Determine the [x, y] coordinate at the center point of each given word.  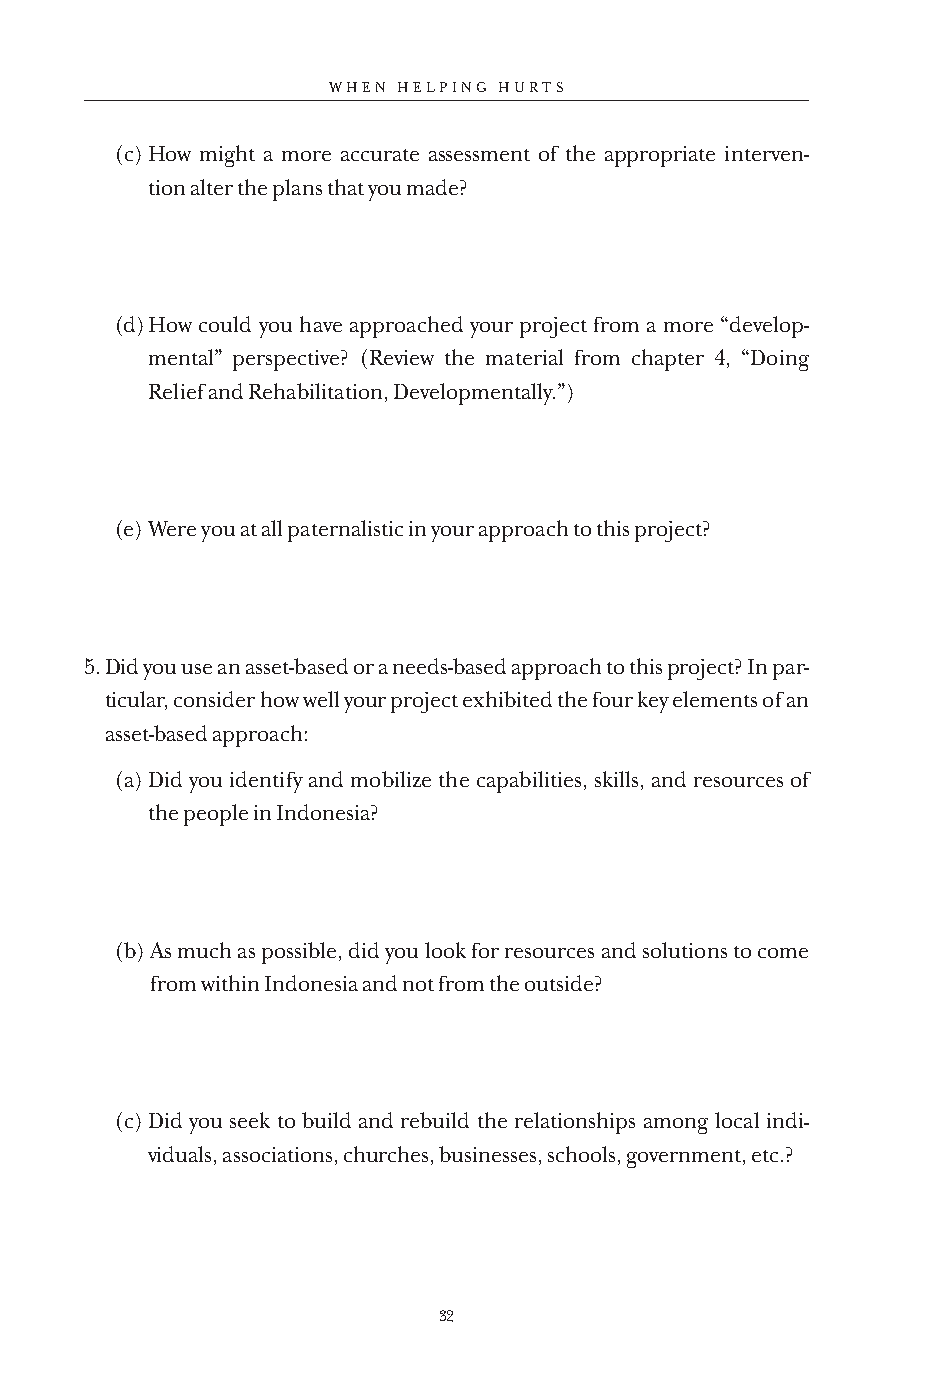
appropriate [660, 156]
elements [715, 699]
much [204, 950]
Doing [778, 360]
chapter [668, 360]
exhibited [507, 699]
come [783, 953]
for [485, 950]
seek [250, 1120]
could [225, 324]
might [227, 156]
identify [266, 782]
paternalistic [345, 531]
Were [172, 528]
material [524, 357]
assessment [479, 155]
